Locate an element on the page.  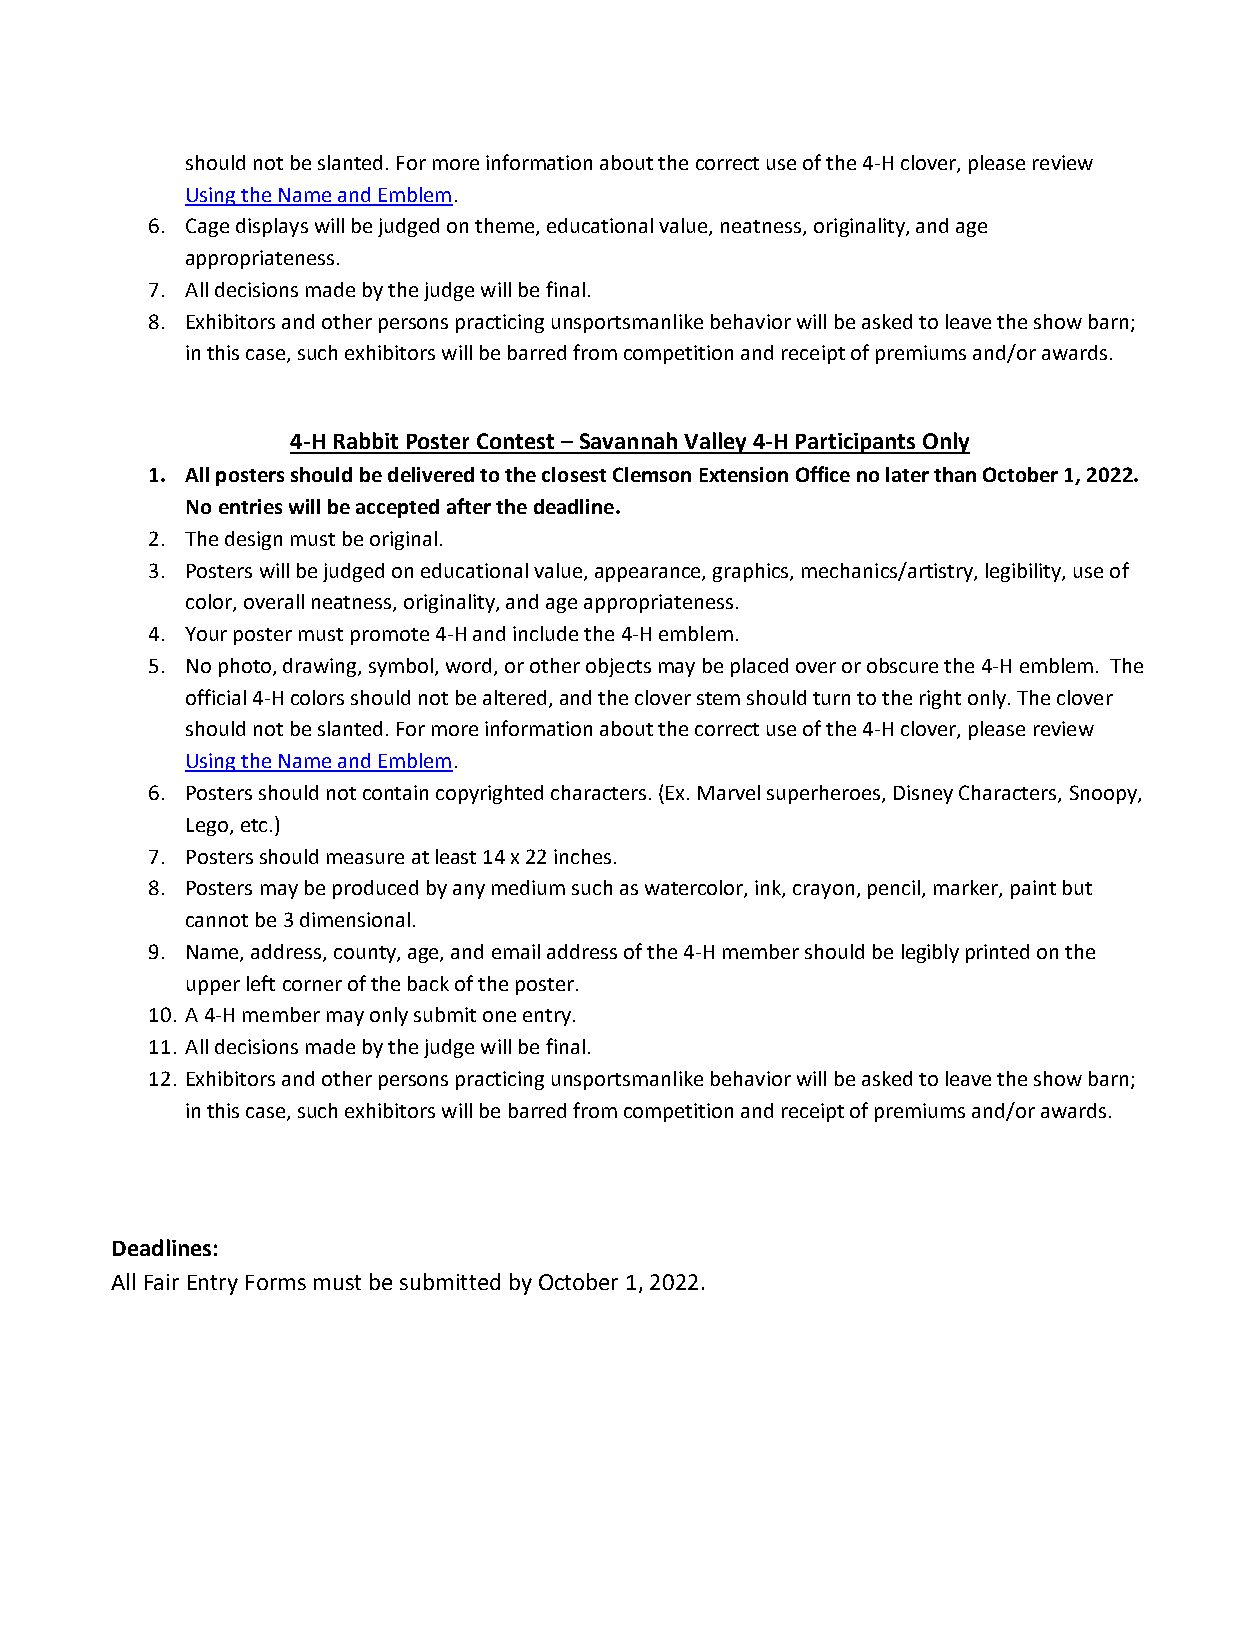
displays is located at coordinates (272, 227).
